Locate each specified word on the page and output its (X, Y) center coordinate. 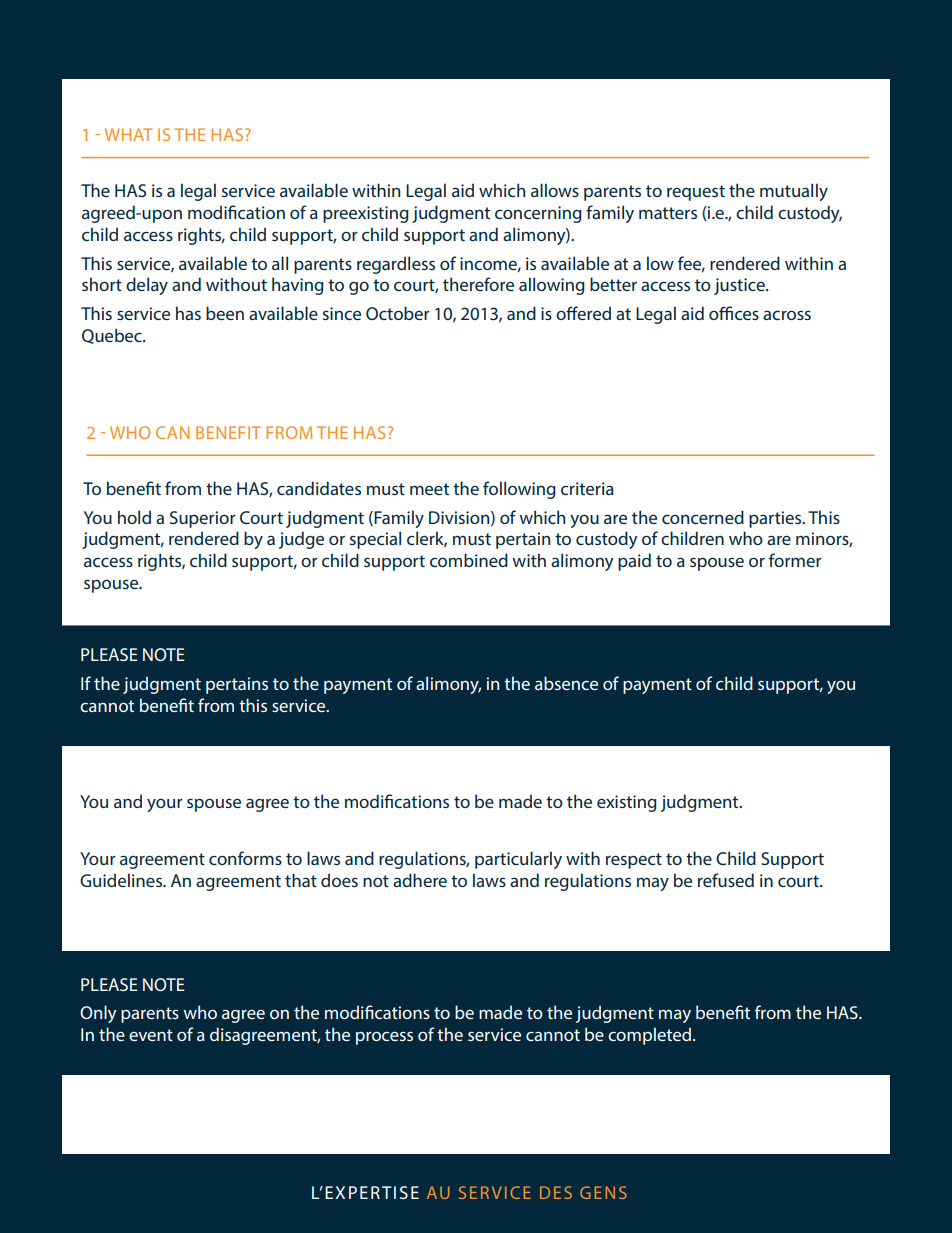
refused (726, 880)
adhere (420, 880)
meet (429, 489)
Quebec (113, 336)
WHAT (128, 134)
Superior (203, 519)
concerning (538, 214)
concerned (703, 517)
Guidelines (122, 880)
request (696, 193)
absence (566, 683)
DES (556, 1192)
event (151, 1035)
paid (634, 562)
